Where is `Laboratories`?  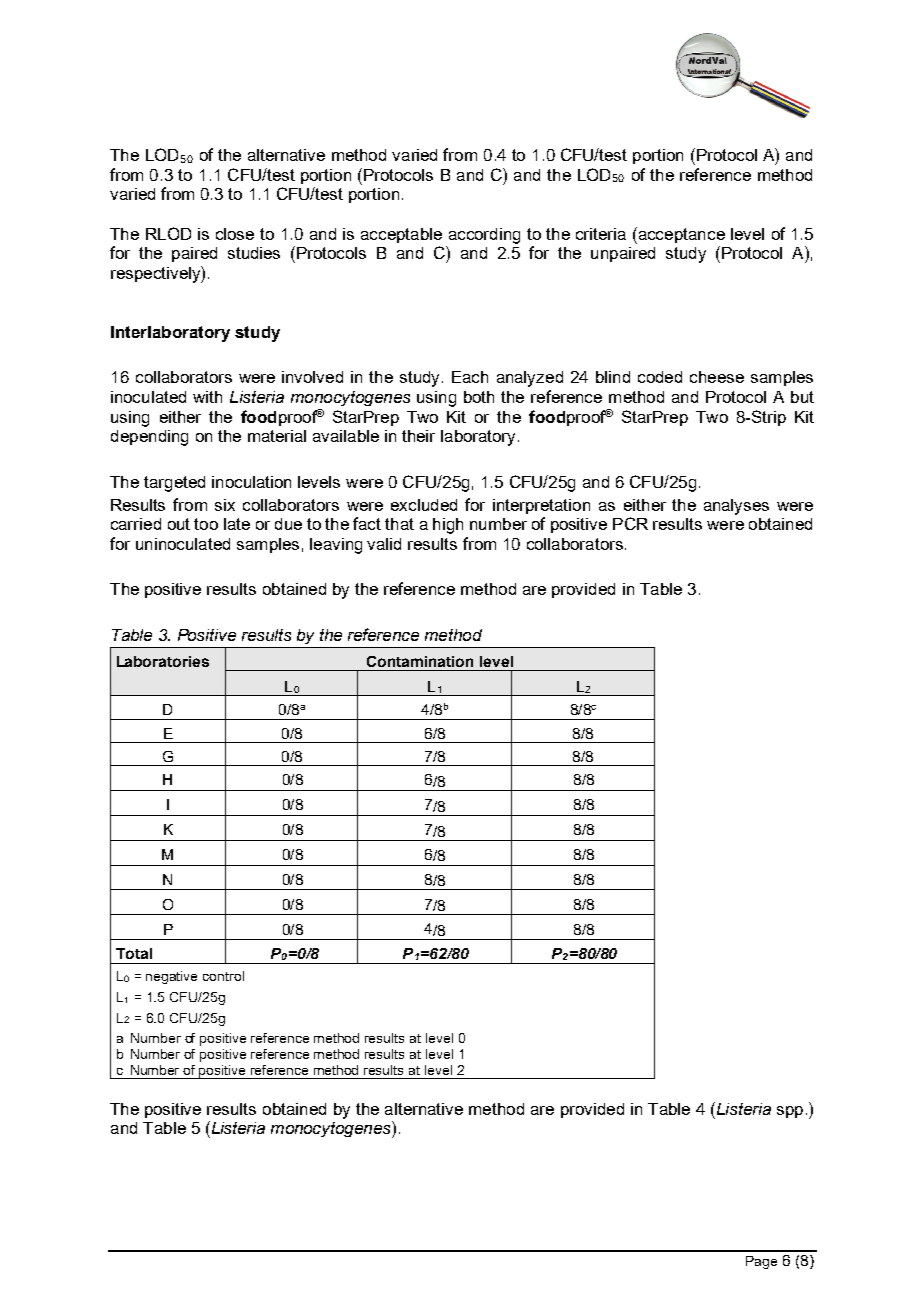 Laboratories is located at coordinates (163, 661).
